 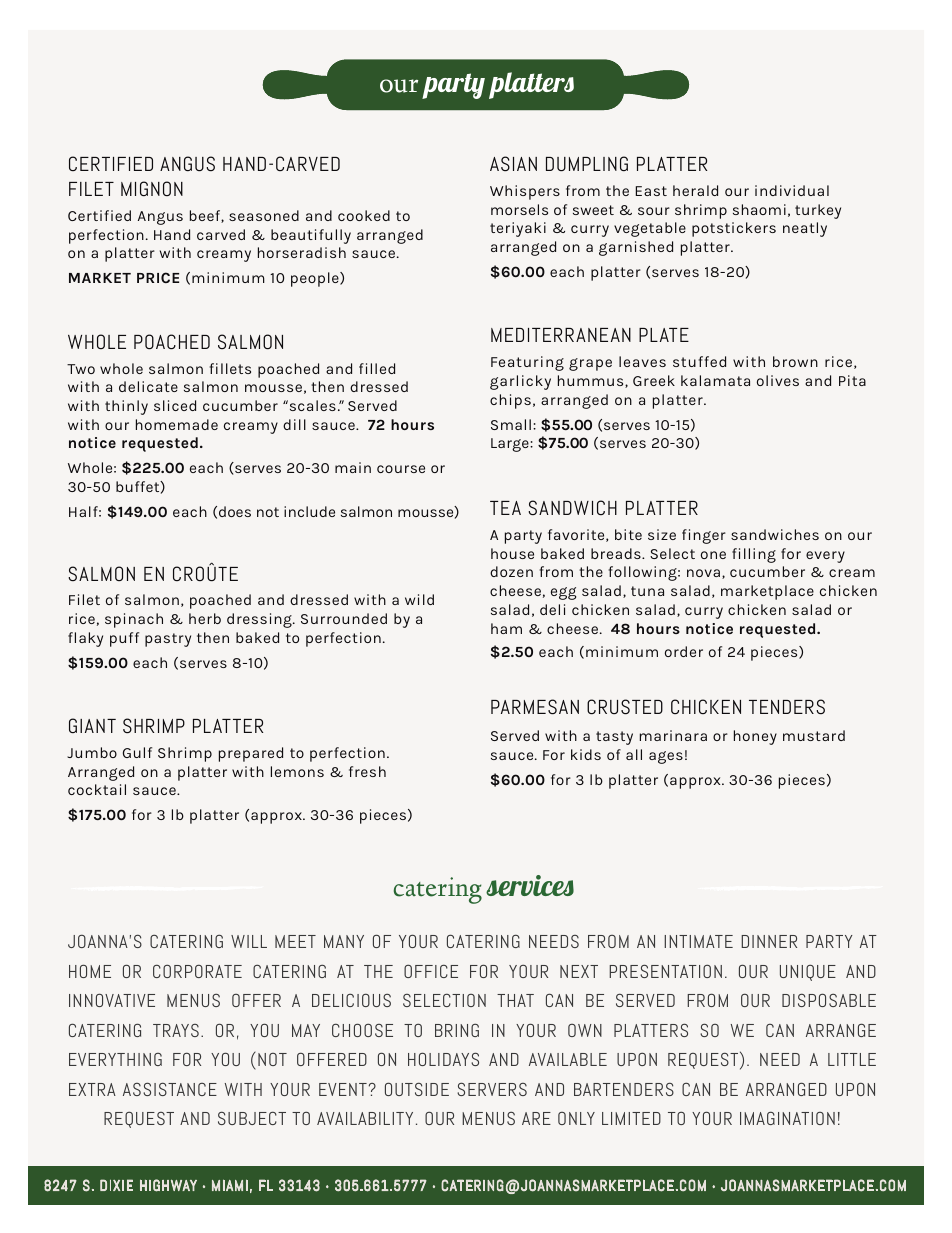 What do you see at coordinates (152, 188) in the document?
I see `MIGNON` at bounding box center [152, 188].
